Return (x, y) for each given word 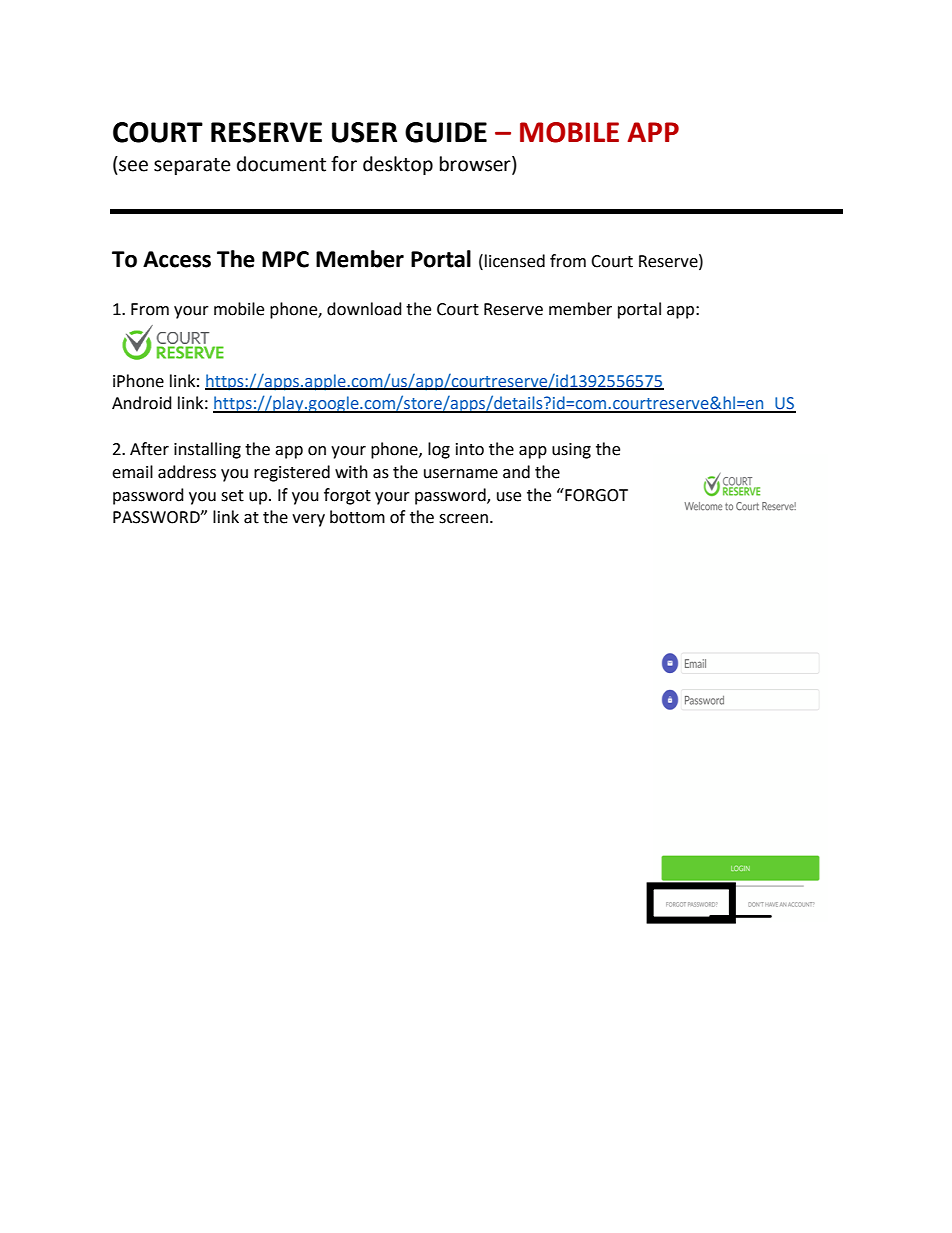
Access (177, 259)
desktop (398, 165)
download (364, 309)
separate (192, 166)
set (232, 496)
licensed (515, 261)
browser (476, 165)
